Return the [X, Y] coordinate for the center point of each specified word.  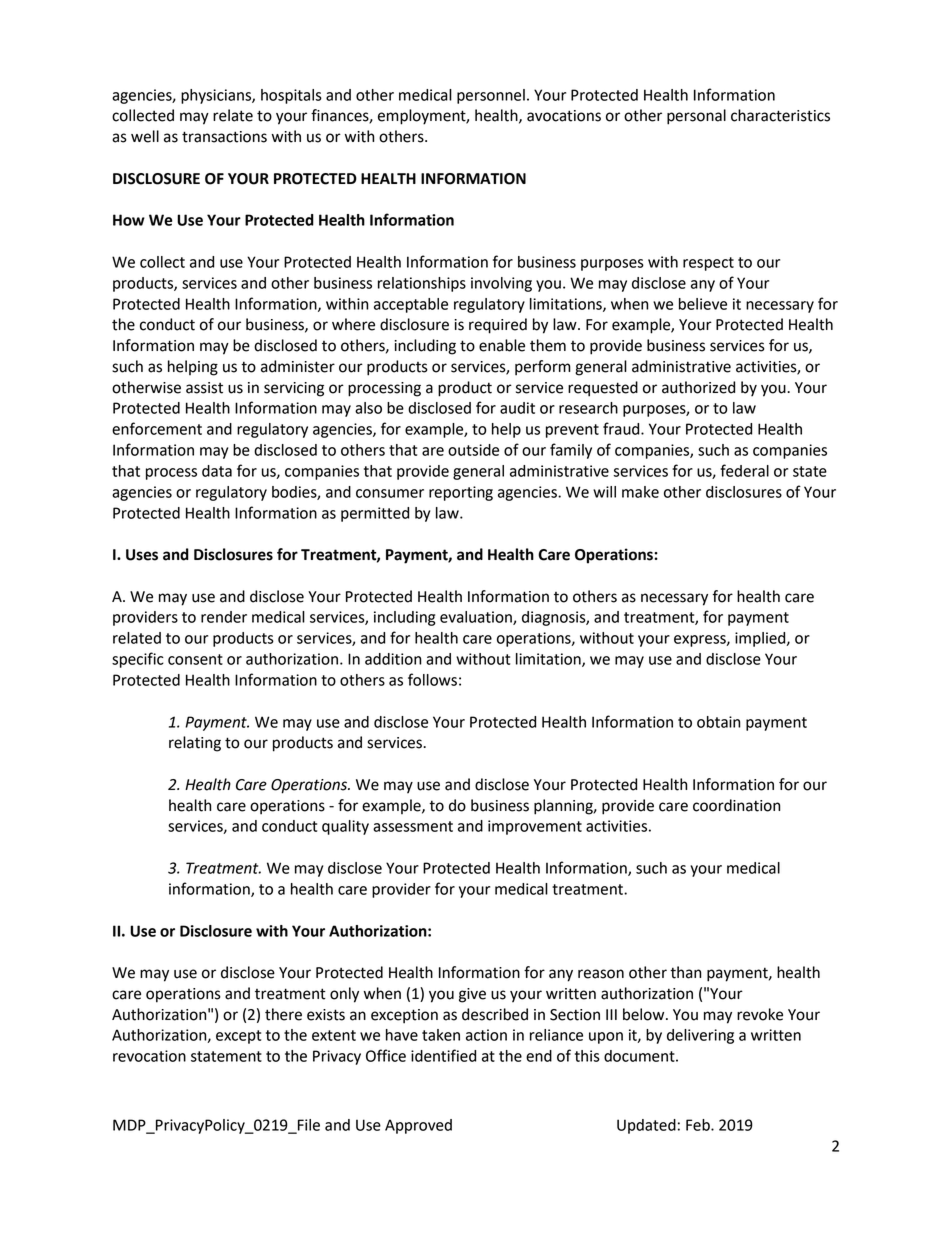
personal [696, 117]
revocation [149, 1056]
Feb [699, 1125]
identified [443, 1055]
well [145, 136]
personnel [491, 96]
